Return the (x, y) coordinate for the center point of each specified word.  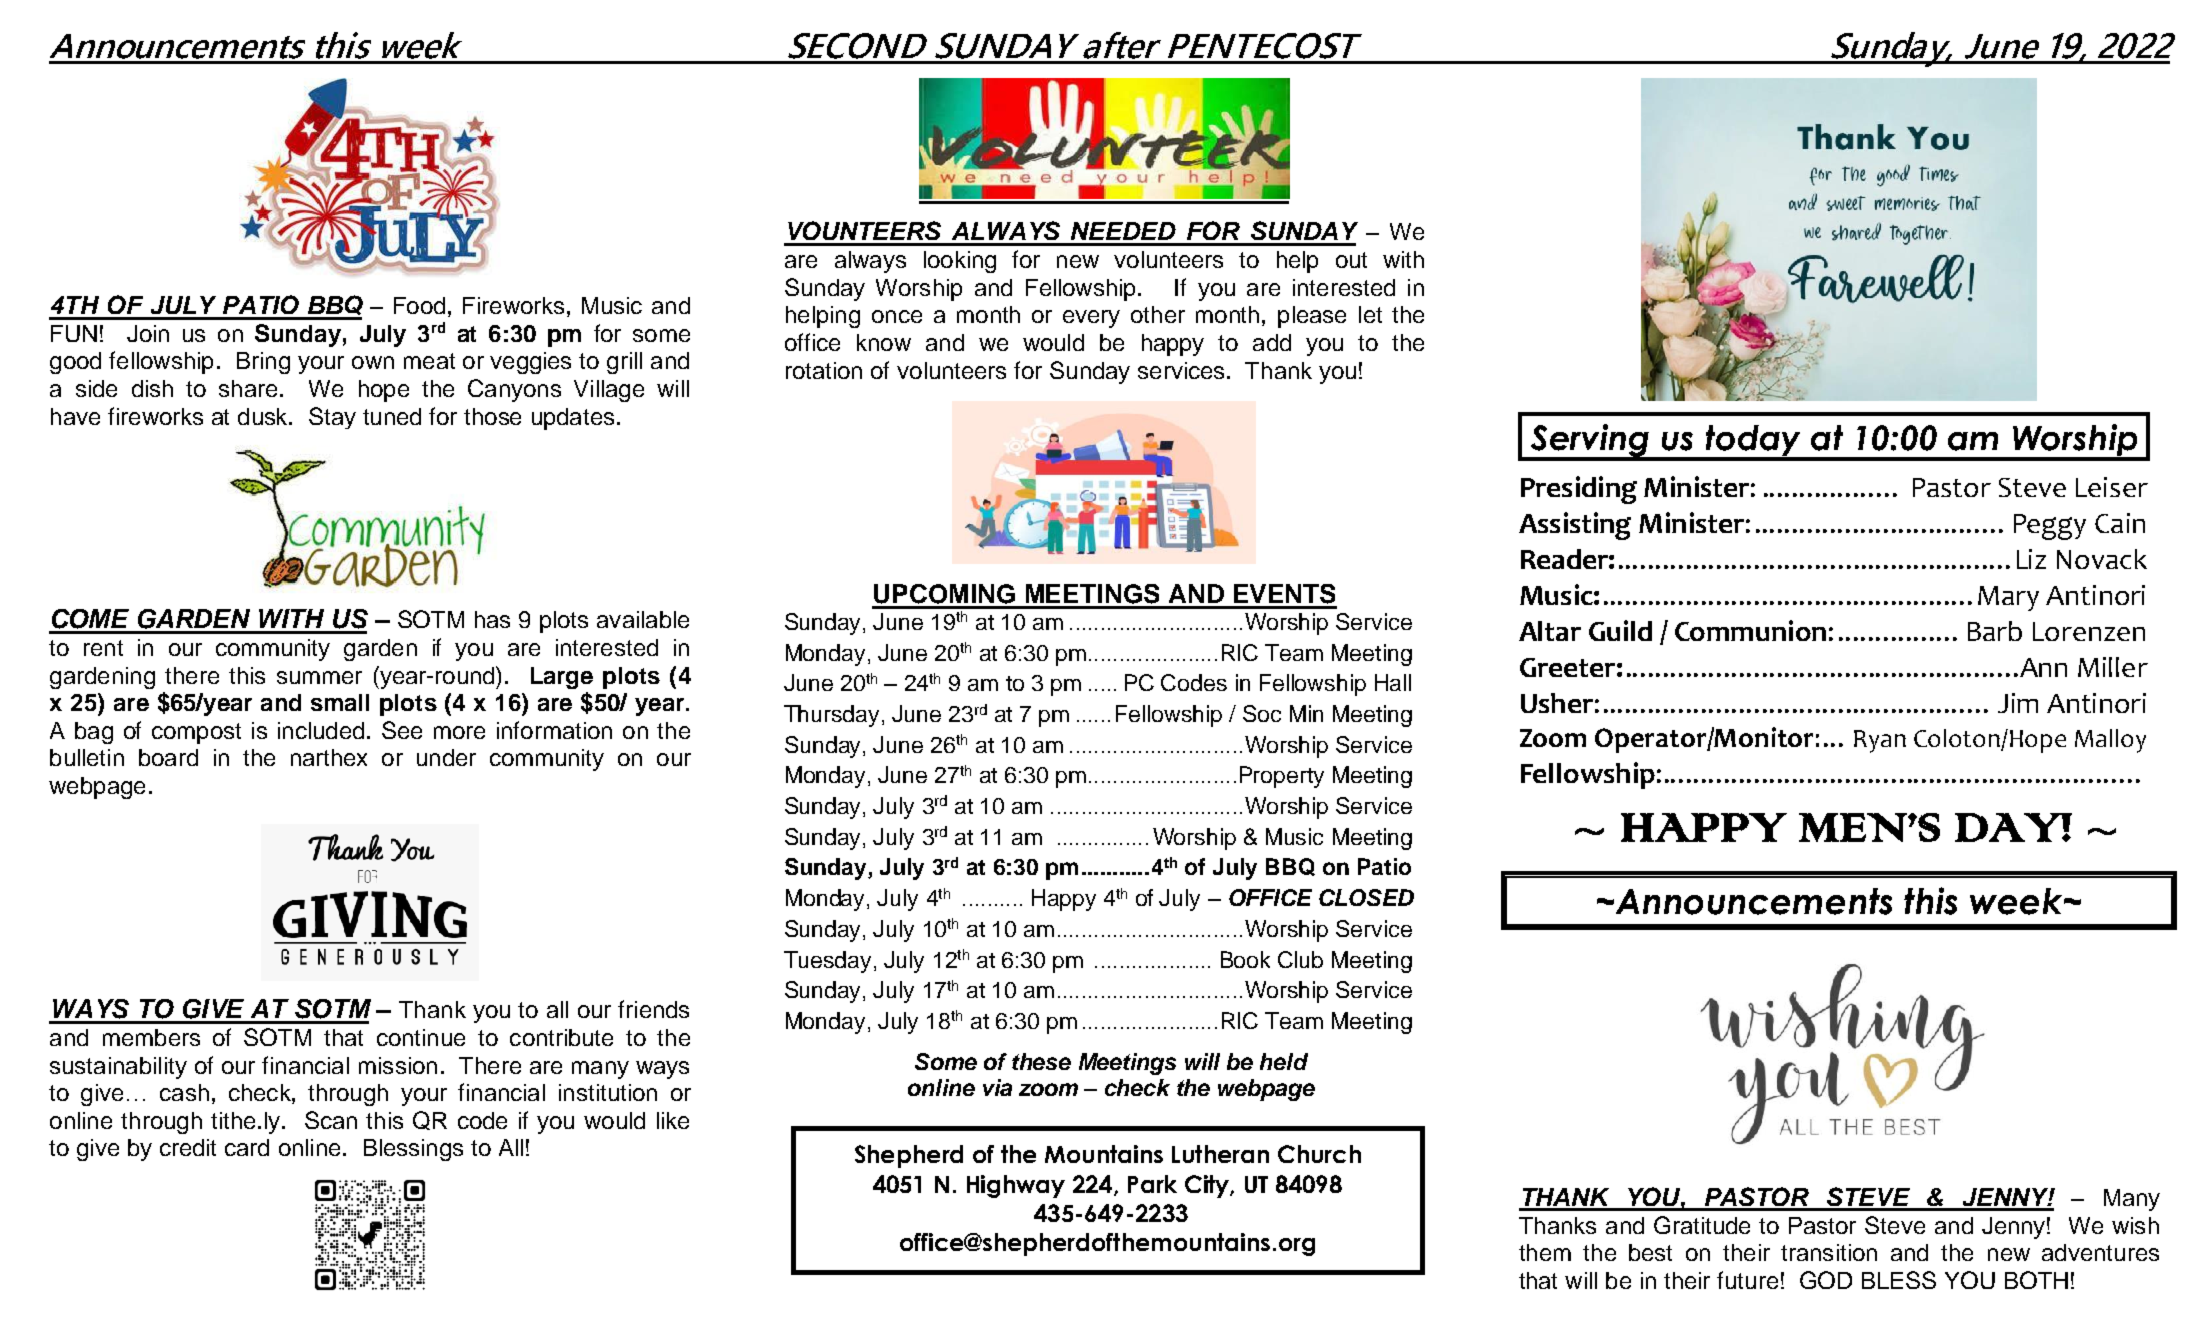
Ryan (1880, 741)
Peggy (2050, 527)
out (1351, 260)
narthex (329, 757)
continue (421, 1037)
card (247, 1147)
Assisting (1575, 526)
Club (1300, 959)
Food (419, 305)
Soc (1262, 713)
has (492, 619)
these (1041, 1061)
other (1158, 314)
